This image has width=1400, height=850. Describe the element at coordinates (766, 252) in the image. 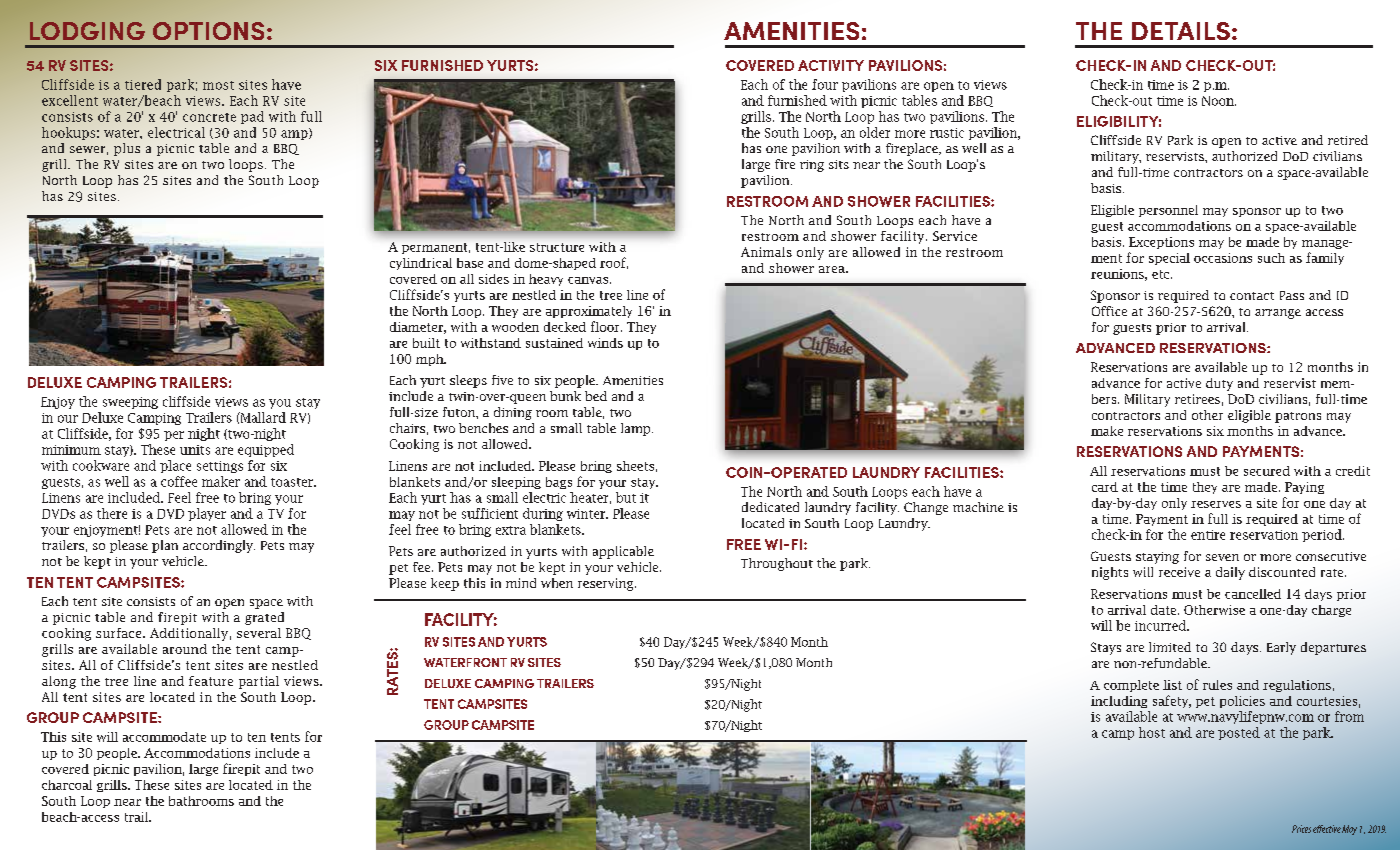

I see `Animals` at that location.
